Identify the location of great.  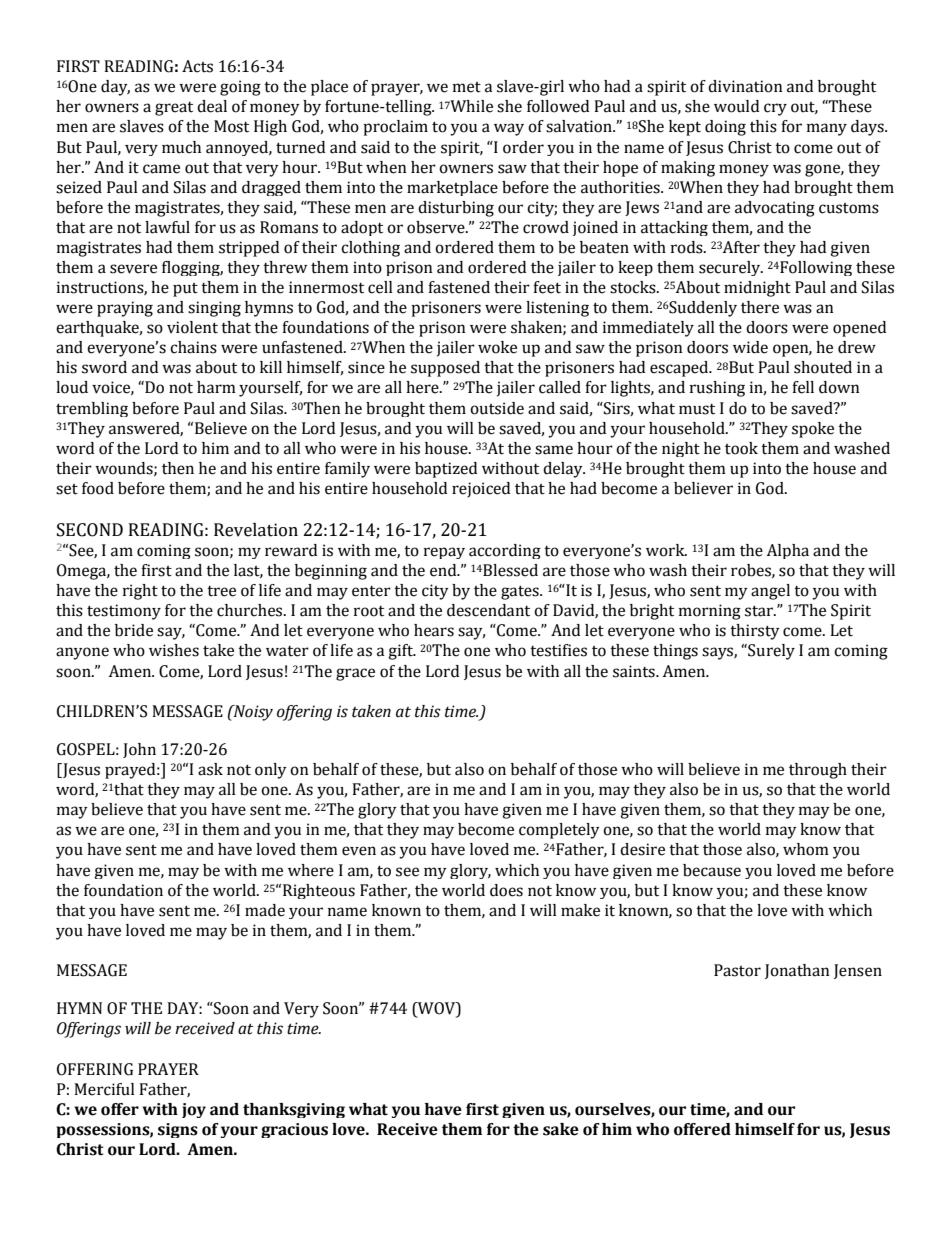
(174, 109).
